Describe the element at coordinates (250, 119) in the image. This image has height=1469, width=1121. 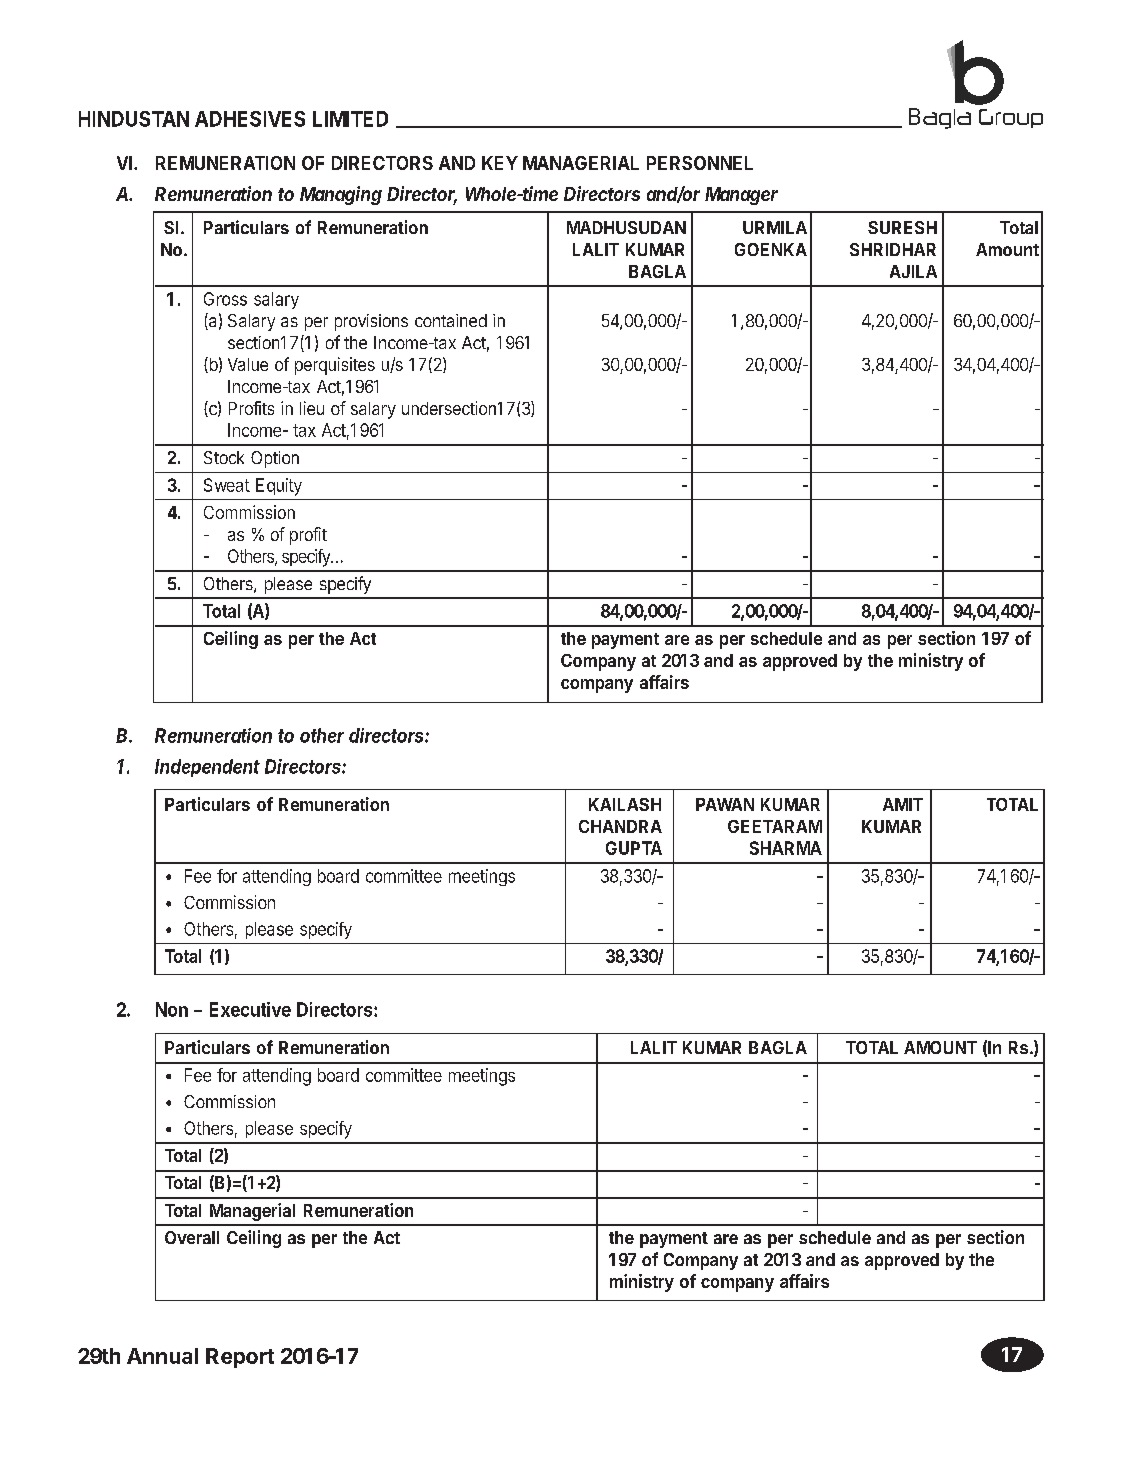
I see `ADHESIVES` at that location.
